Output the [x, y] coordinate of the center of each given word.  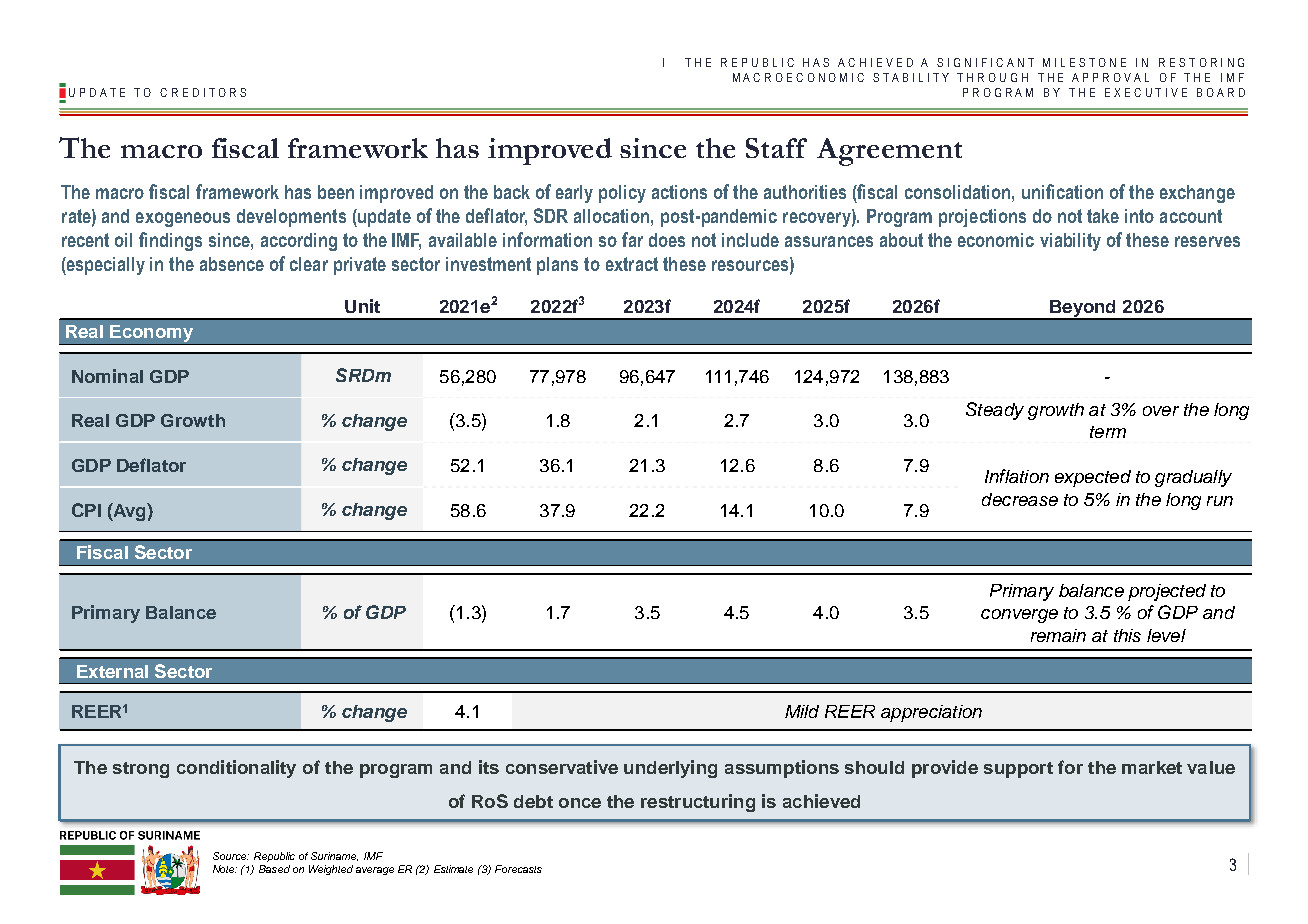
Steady [995, 411]
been [336, 192]
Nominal [107, 376]
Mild [802, 711]
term [1108, 432]
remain [1058, 635]
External [112, 671]
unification [1062, 191]
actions [679, 192]
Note [225, 869]
